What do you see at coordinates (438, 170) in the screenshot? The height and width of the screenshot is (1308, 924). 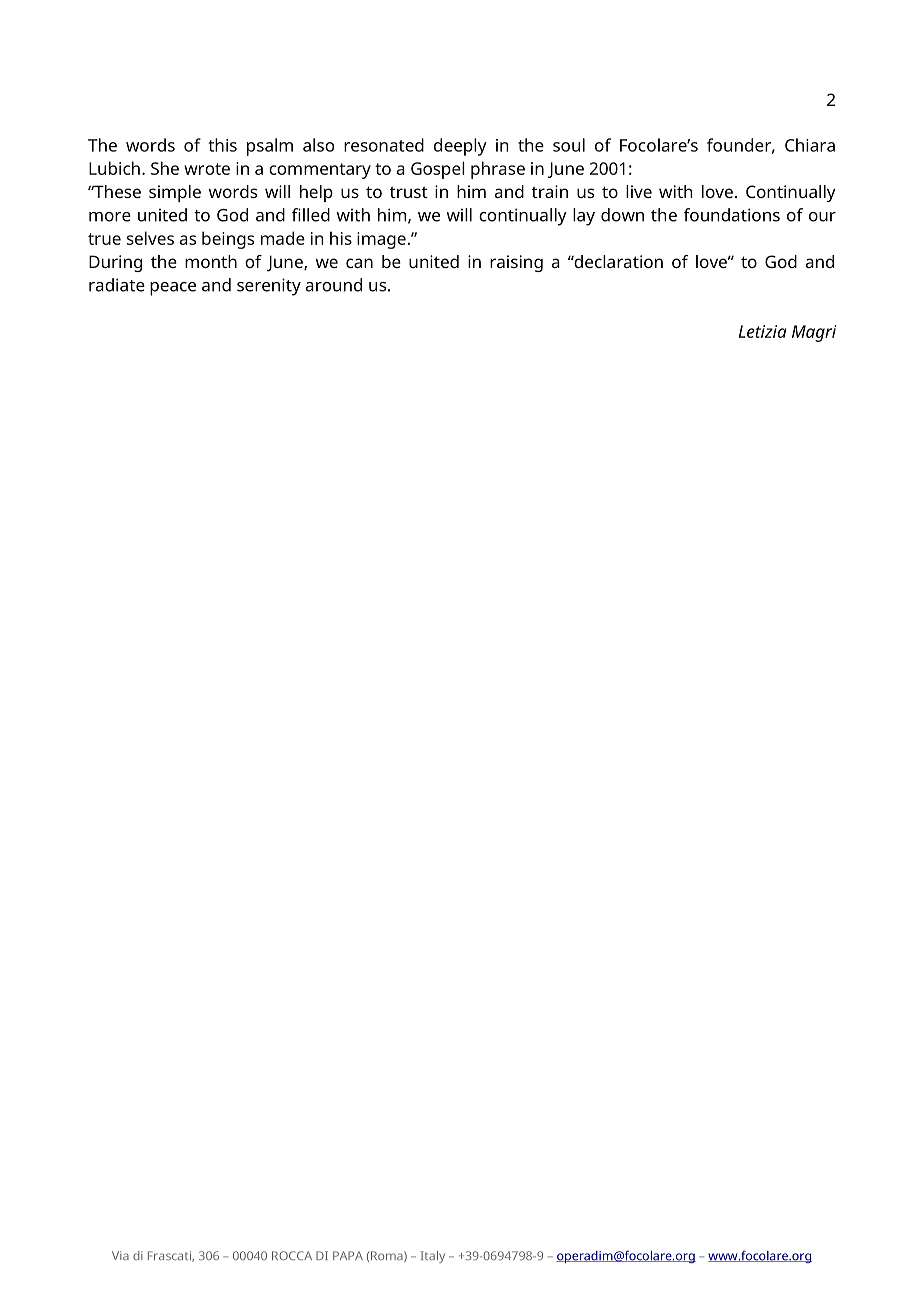 I see `Gospel` at bounding box center [438, 170].
